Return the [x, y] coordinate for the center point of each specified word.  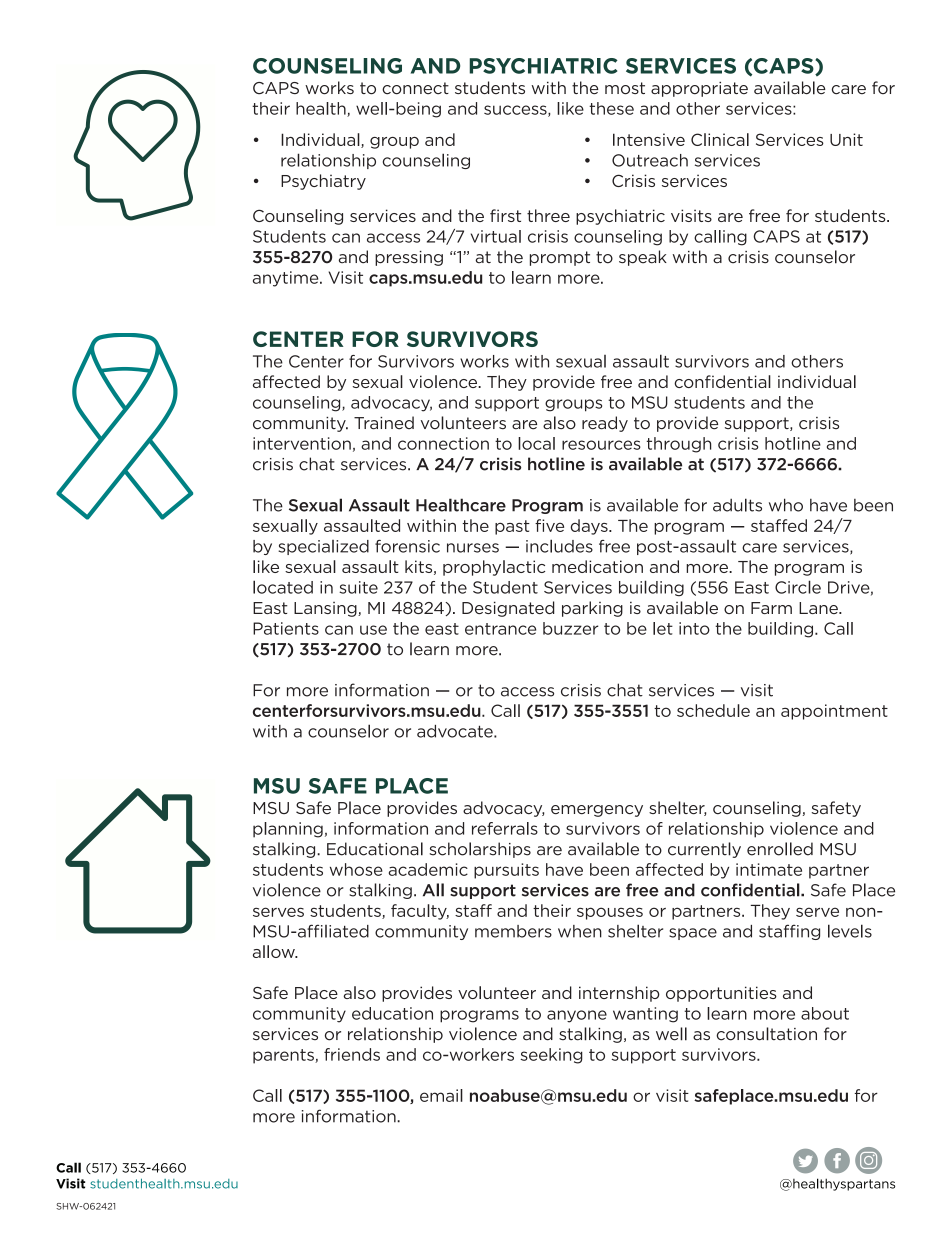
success [516, 111]
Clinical [720, 139]
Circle [798, 587]
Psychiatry [323, 182]
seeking [551, 1056]
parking [592, 609]
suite [358, 587]
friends [352, 1054]
